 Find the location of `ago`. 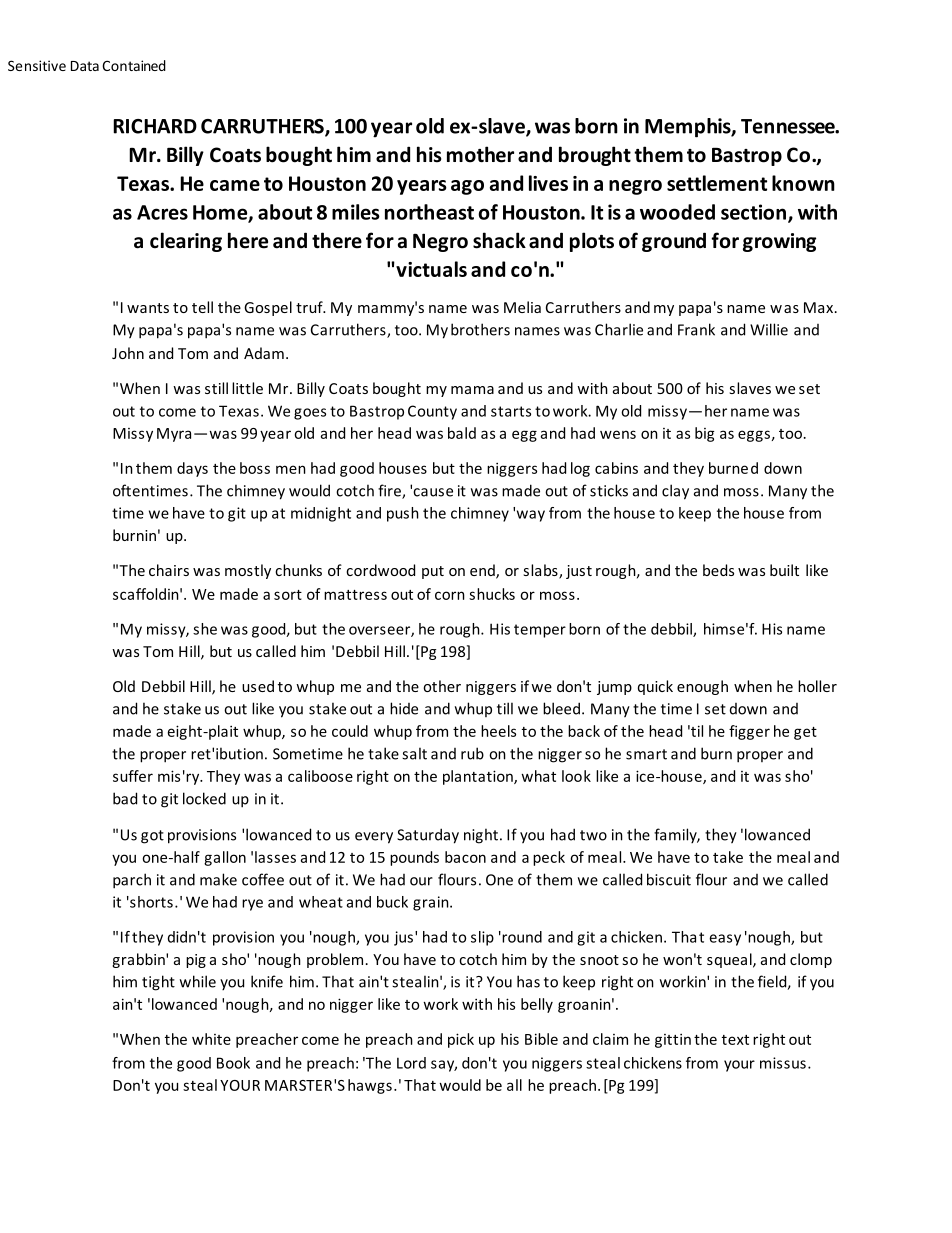

ago is located at coordinates (467, 187).
